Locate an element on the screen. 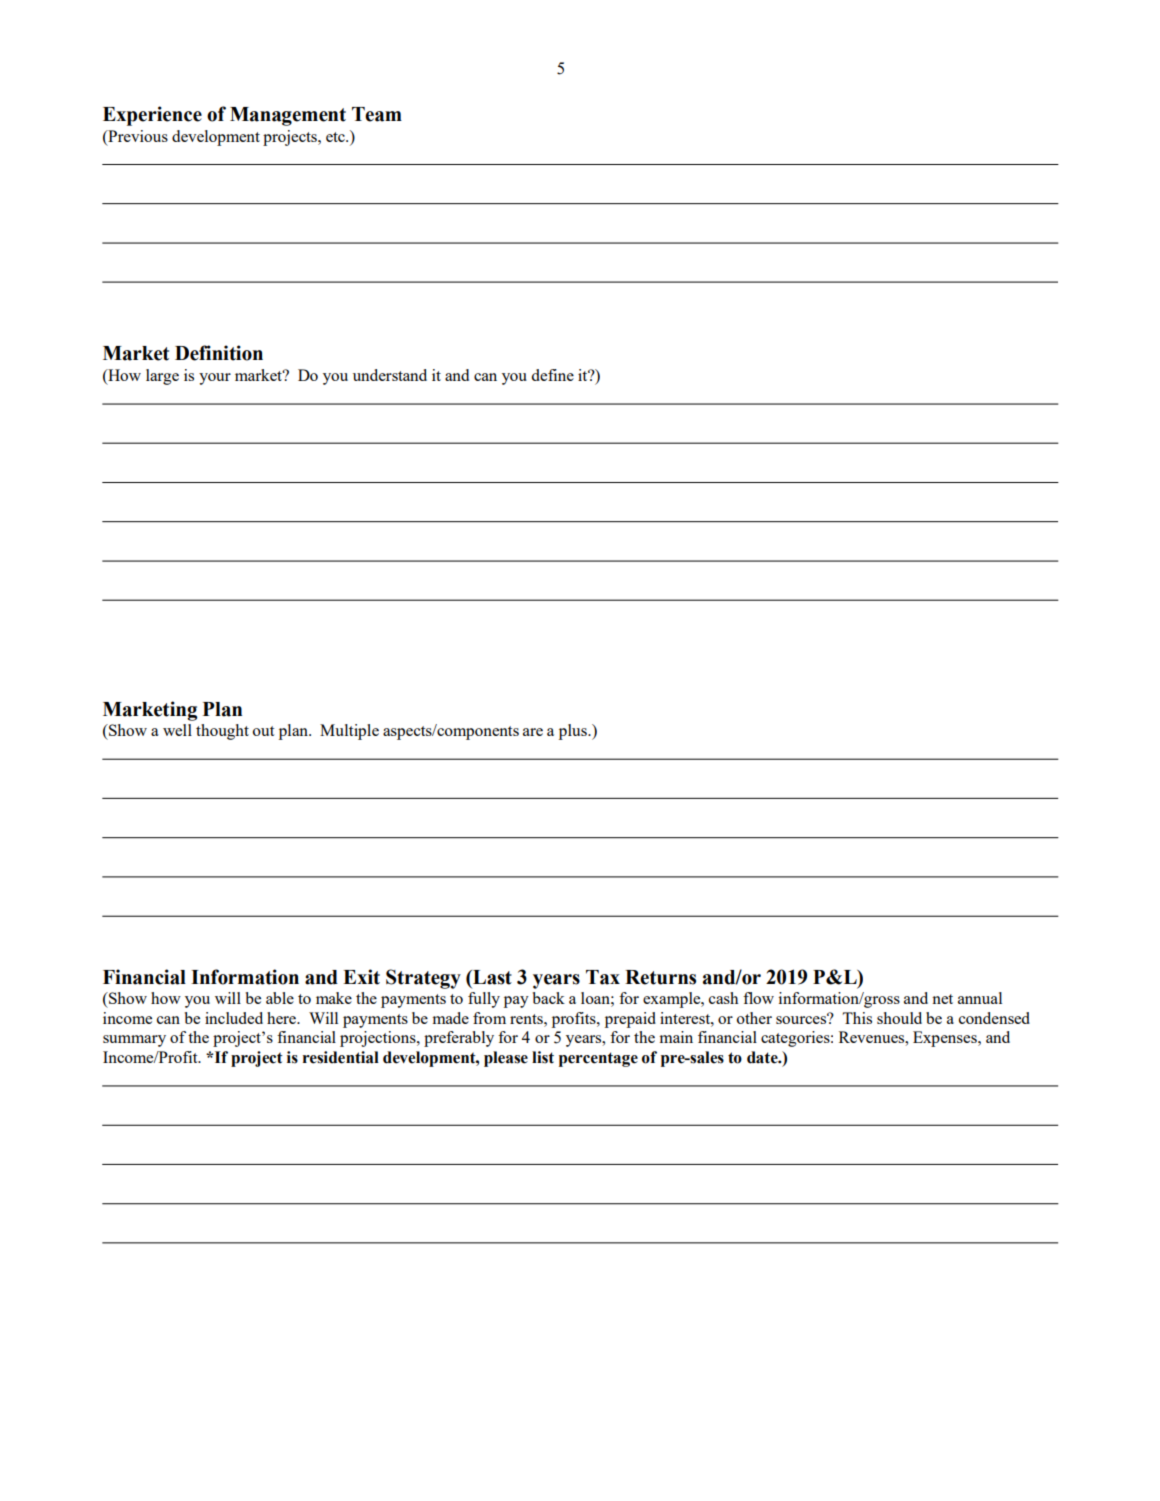 Image resolution: width=1160 pixels, height=1501 pixels. are is located at coordinates (533, 732).
